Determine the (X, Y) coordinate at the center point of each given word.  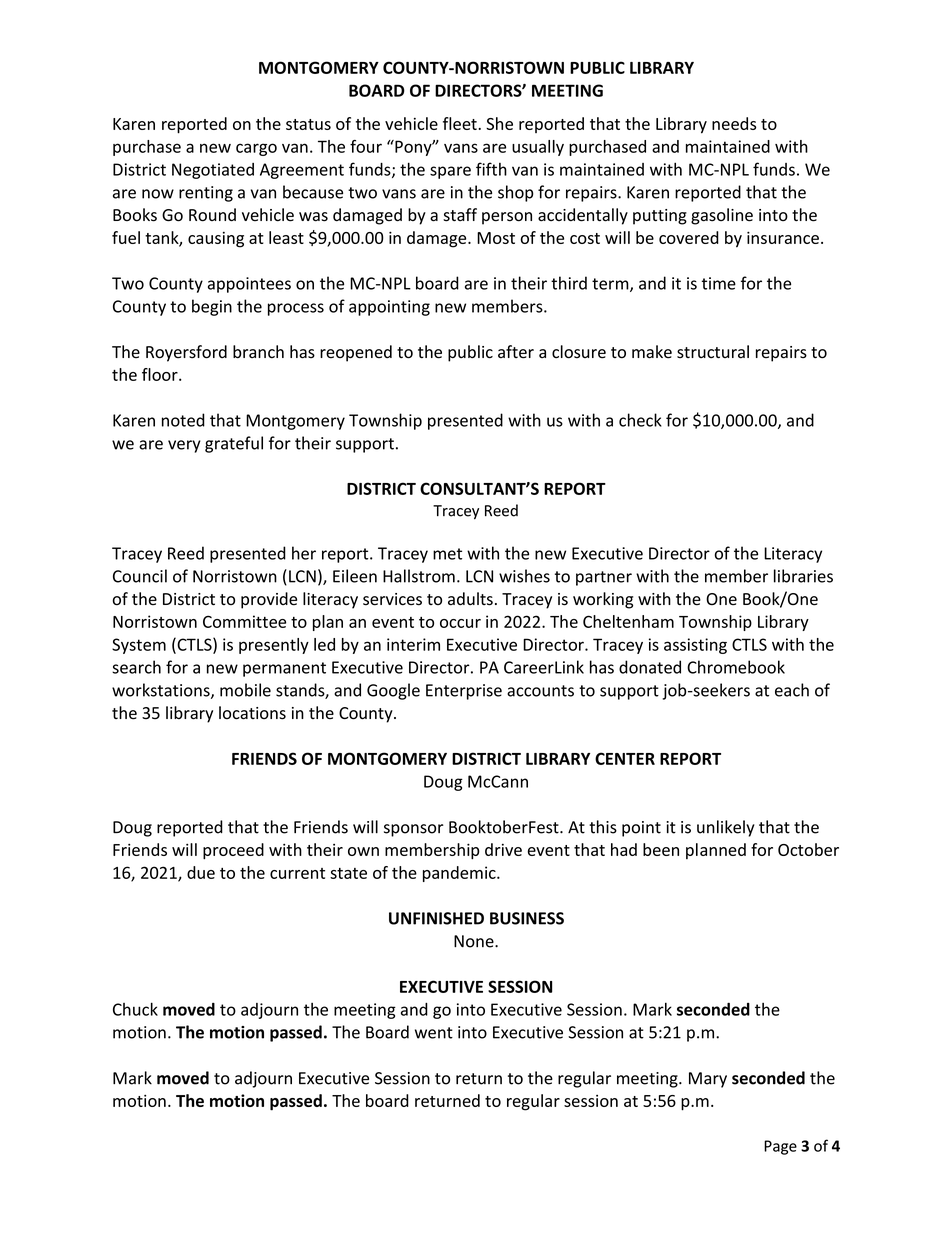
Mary (708, 1080)
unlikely (726, 828)
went (434, 1033)
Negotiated (213, 171)
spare (450, 172)
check (640, 420)
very (184, 446)
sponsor (414, 830)
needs (734, 123)
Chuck (135, 1009)
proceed (233, 851)
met (447, 554)
